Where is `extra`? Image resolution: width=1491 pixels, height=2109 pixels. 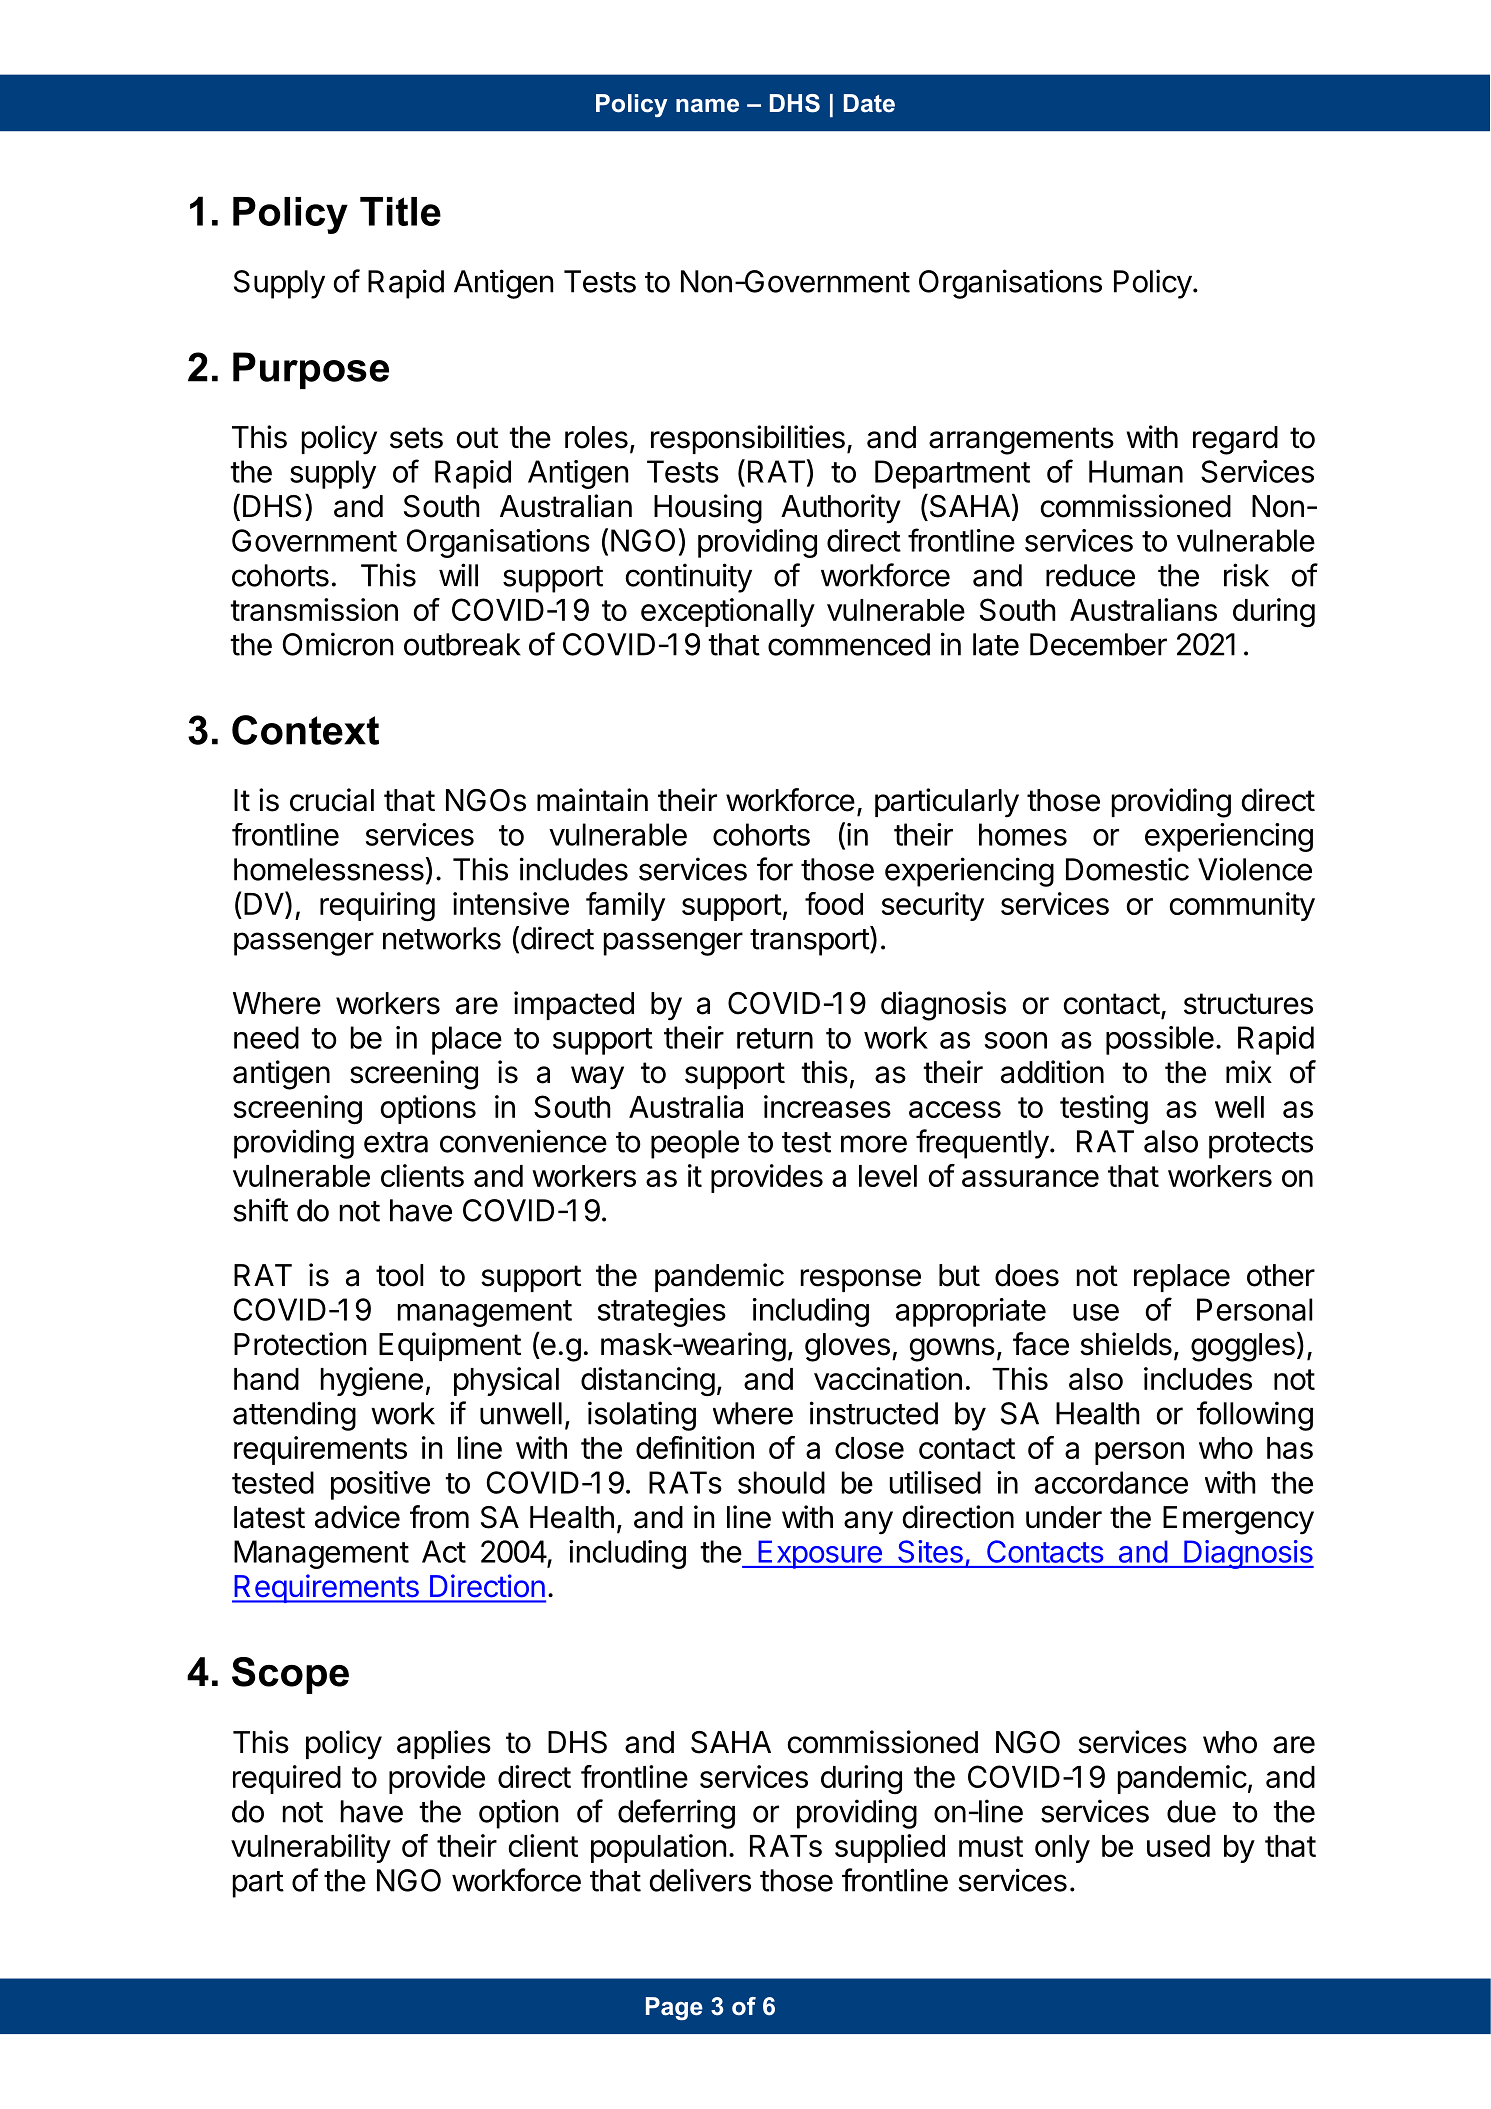
extra is located at coordinates (396, 1142).
